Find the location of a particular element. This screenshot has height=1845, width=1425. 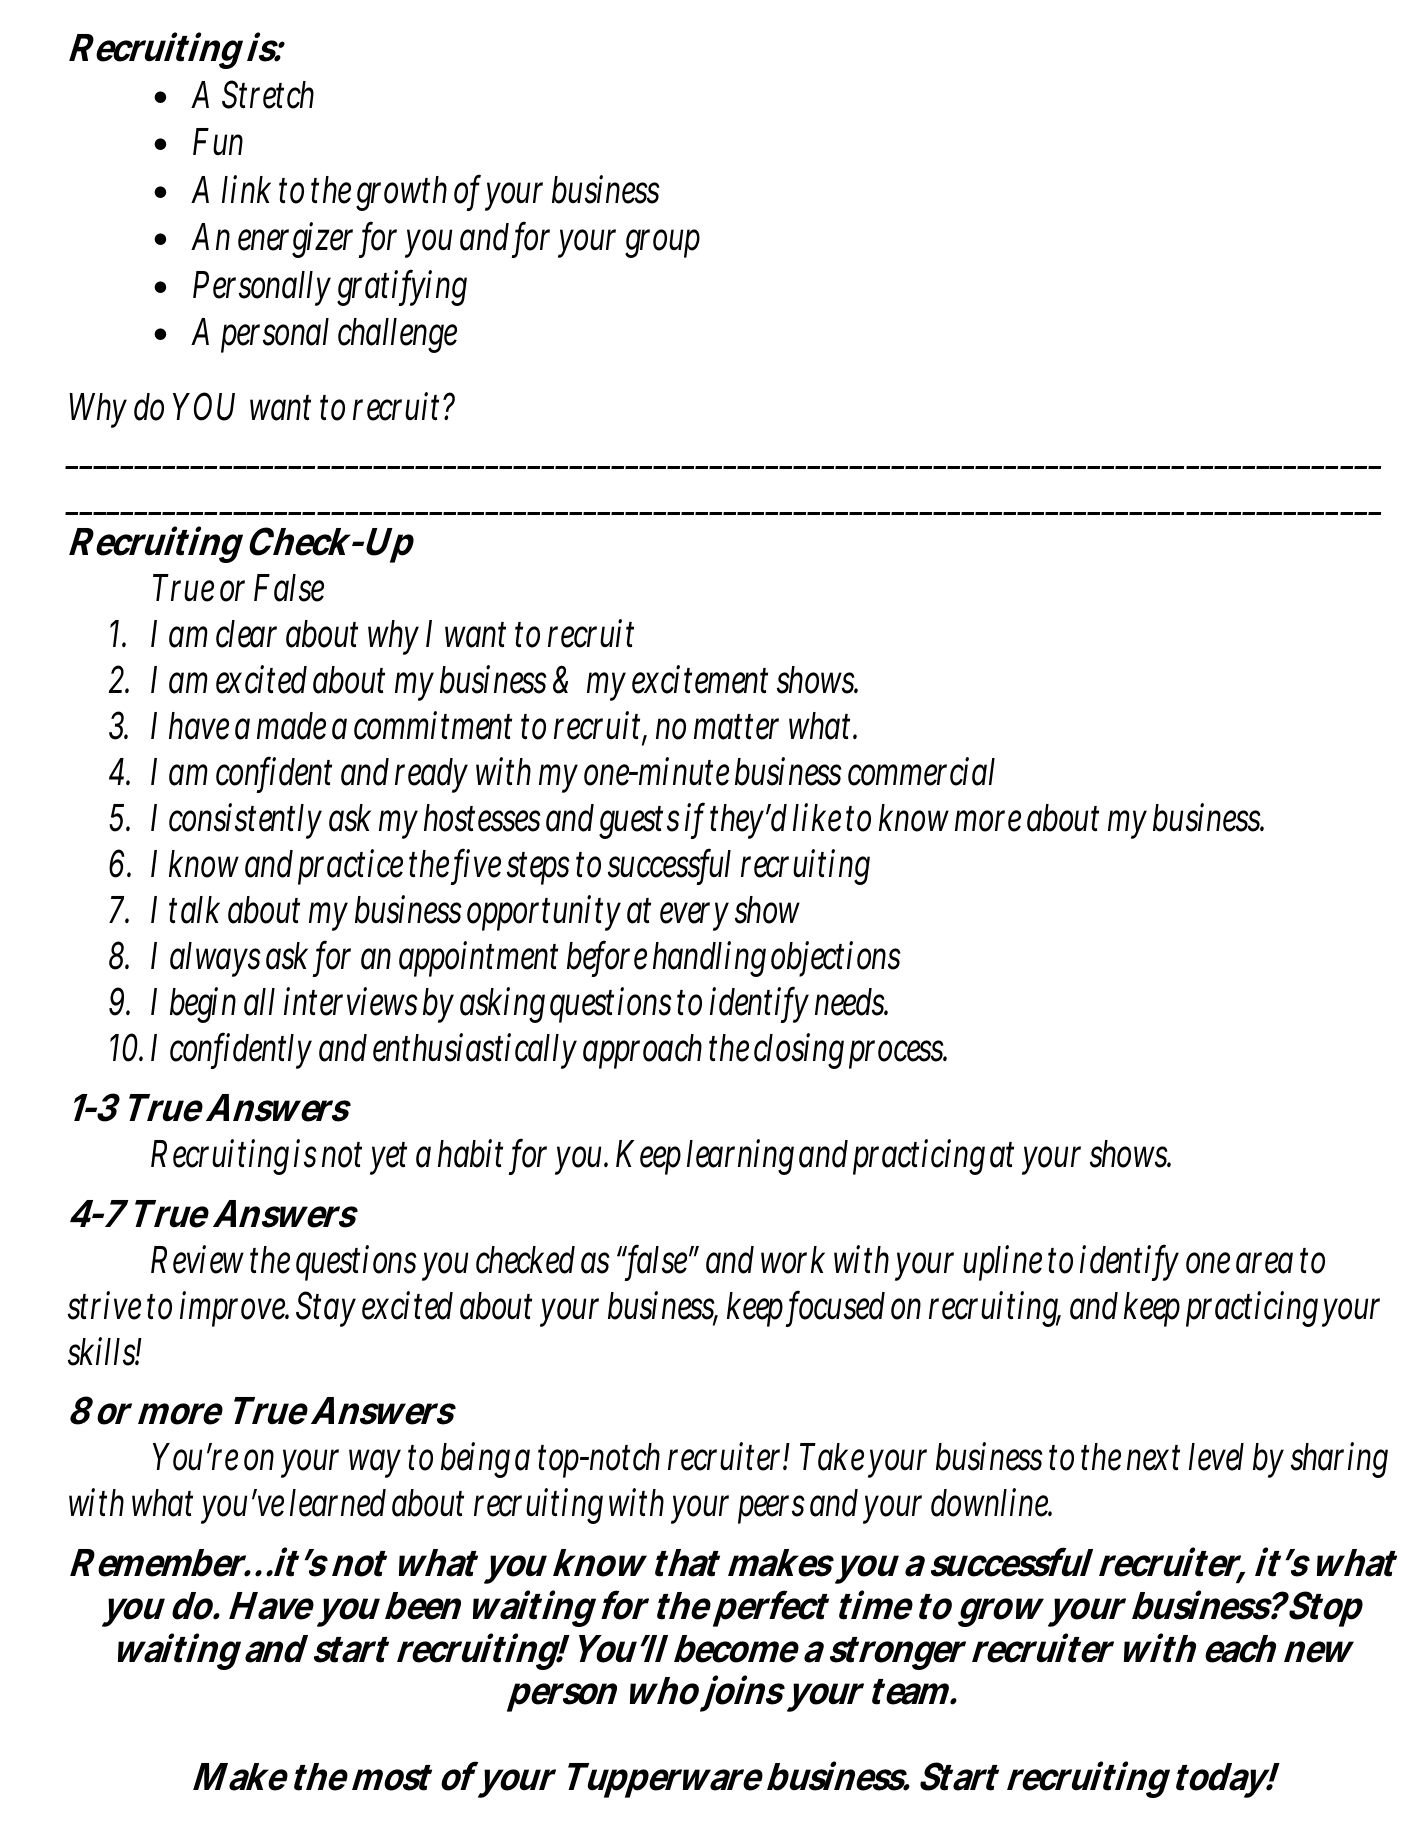

steps is located at coordinates (538, 868).
